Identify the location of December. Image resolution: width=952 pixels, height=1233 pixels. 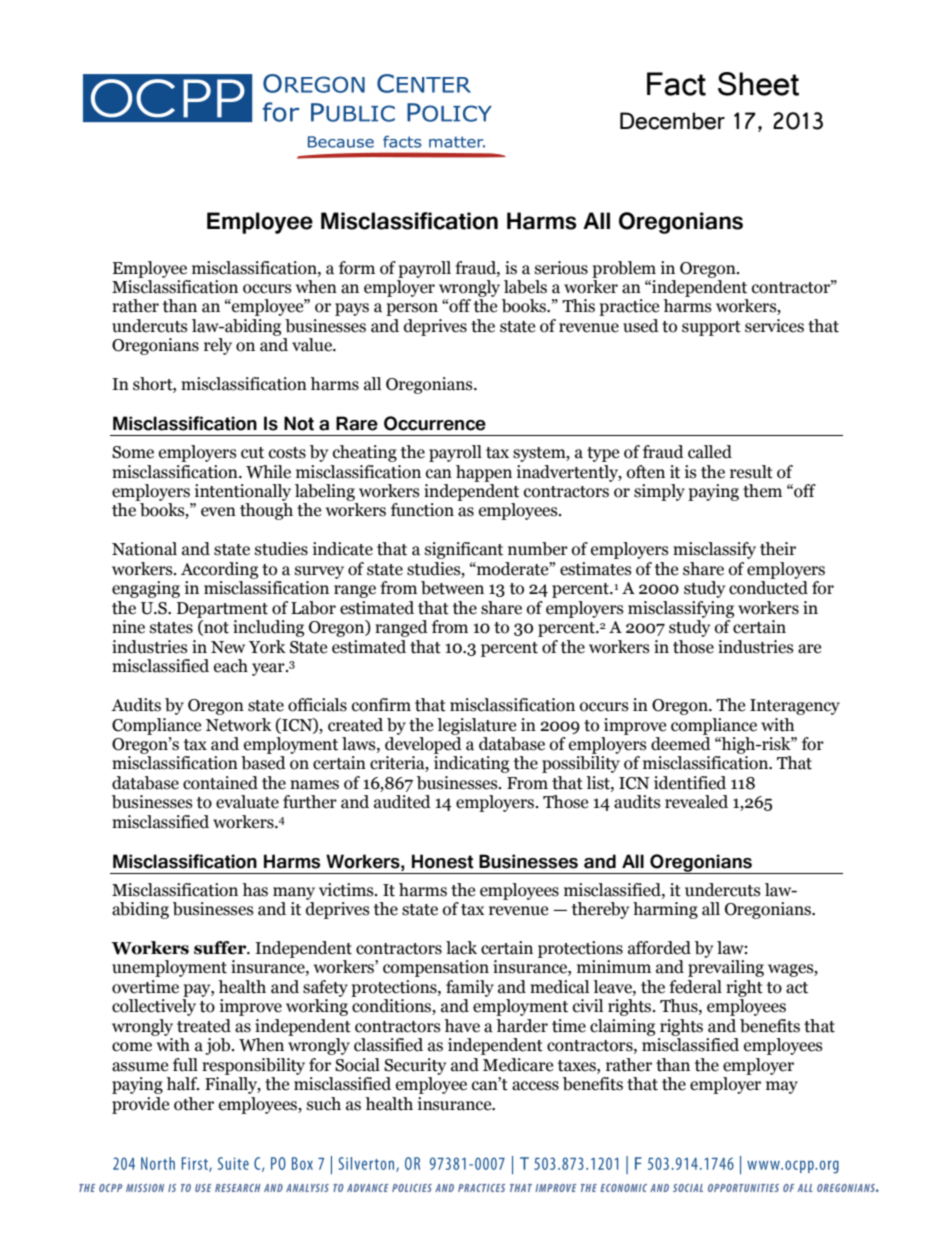
(672, 121).
